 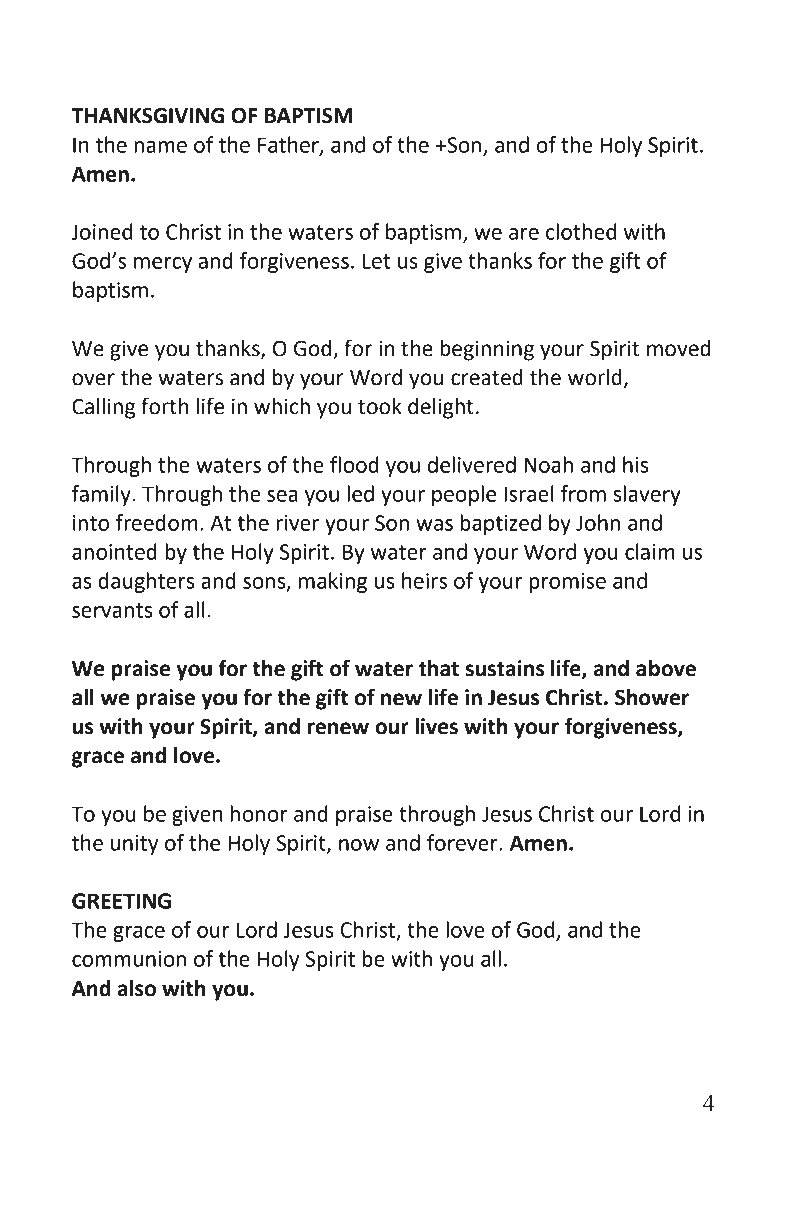 I want to click on Father, so click(x=289, y=145).
